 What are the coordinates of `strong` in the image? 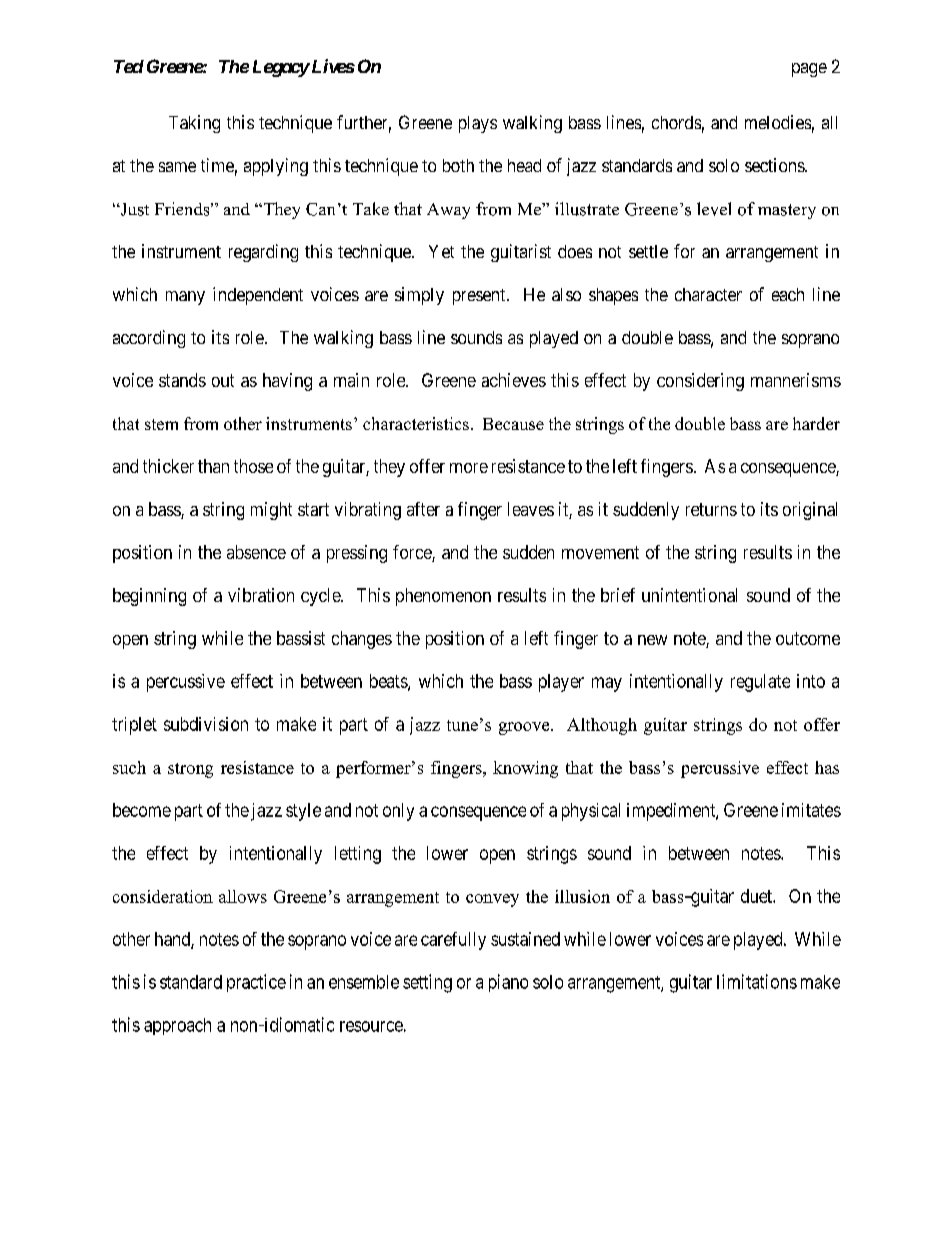 It's located at (190, 770).
